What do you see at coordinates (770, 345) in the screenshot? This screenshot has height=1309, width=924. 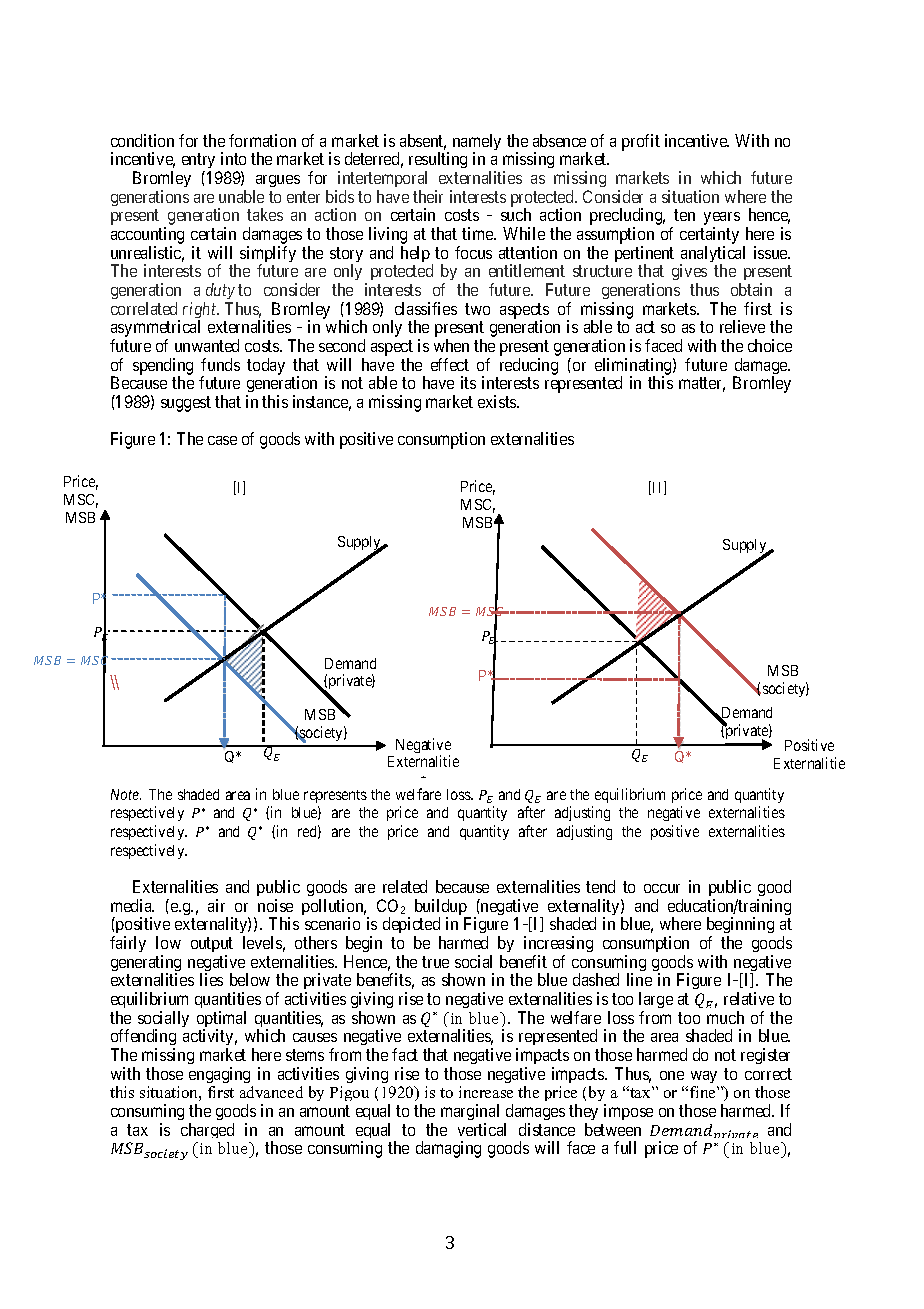 I see `choice` at bounding box center [770, 345].
